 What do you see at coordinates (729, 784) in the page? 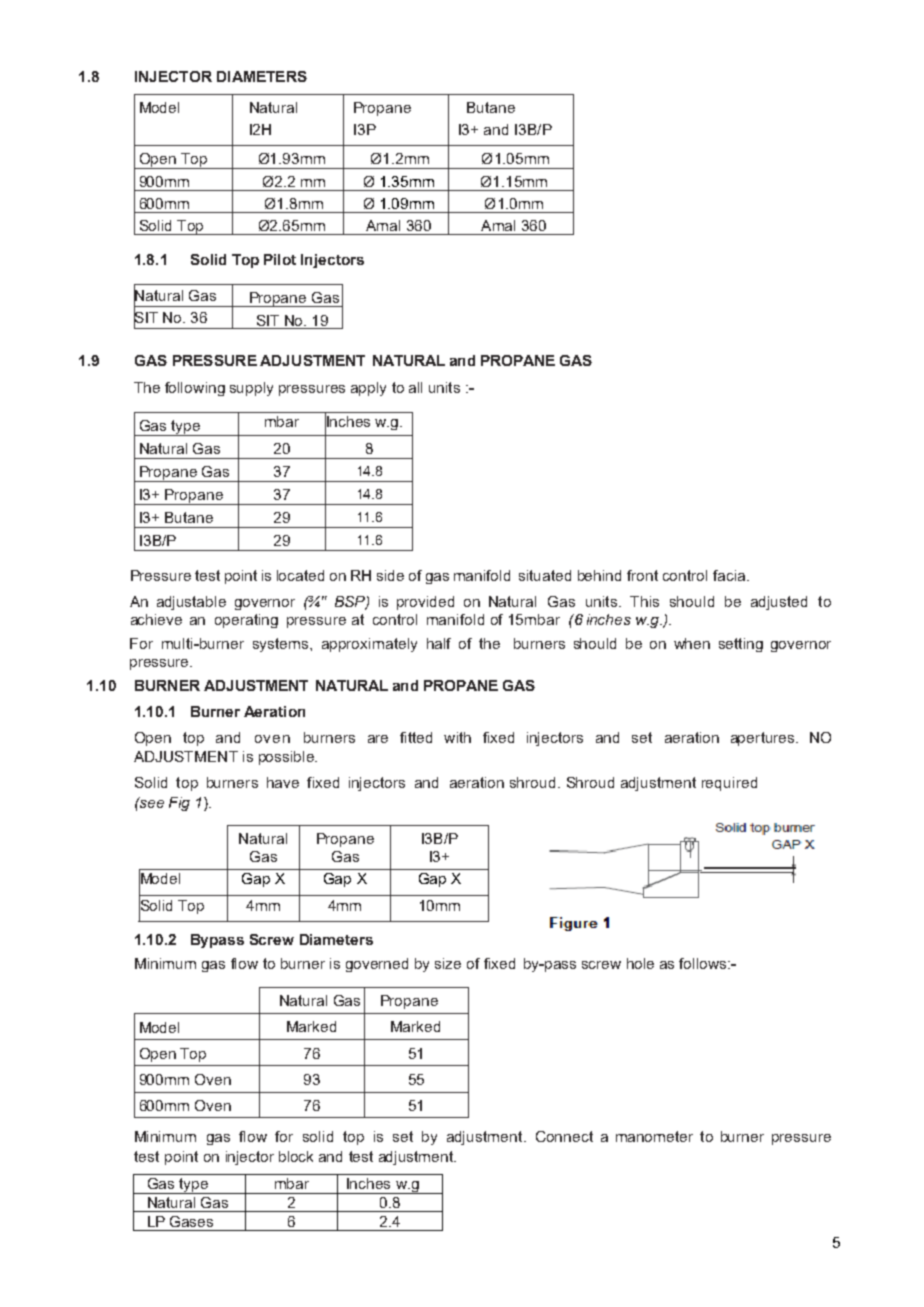
I see `required` at bounding box center [729, 784].
